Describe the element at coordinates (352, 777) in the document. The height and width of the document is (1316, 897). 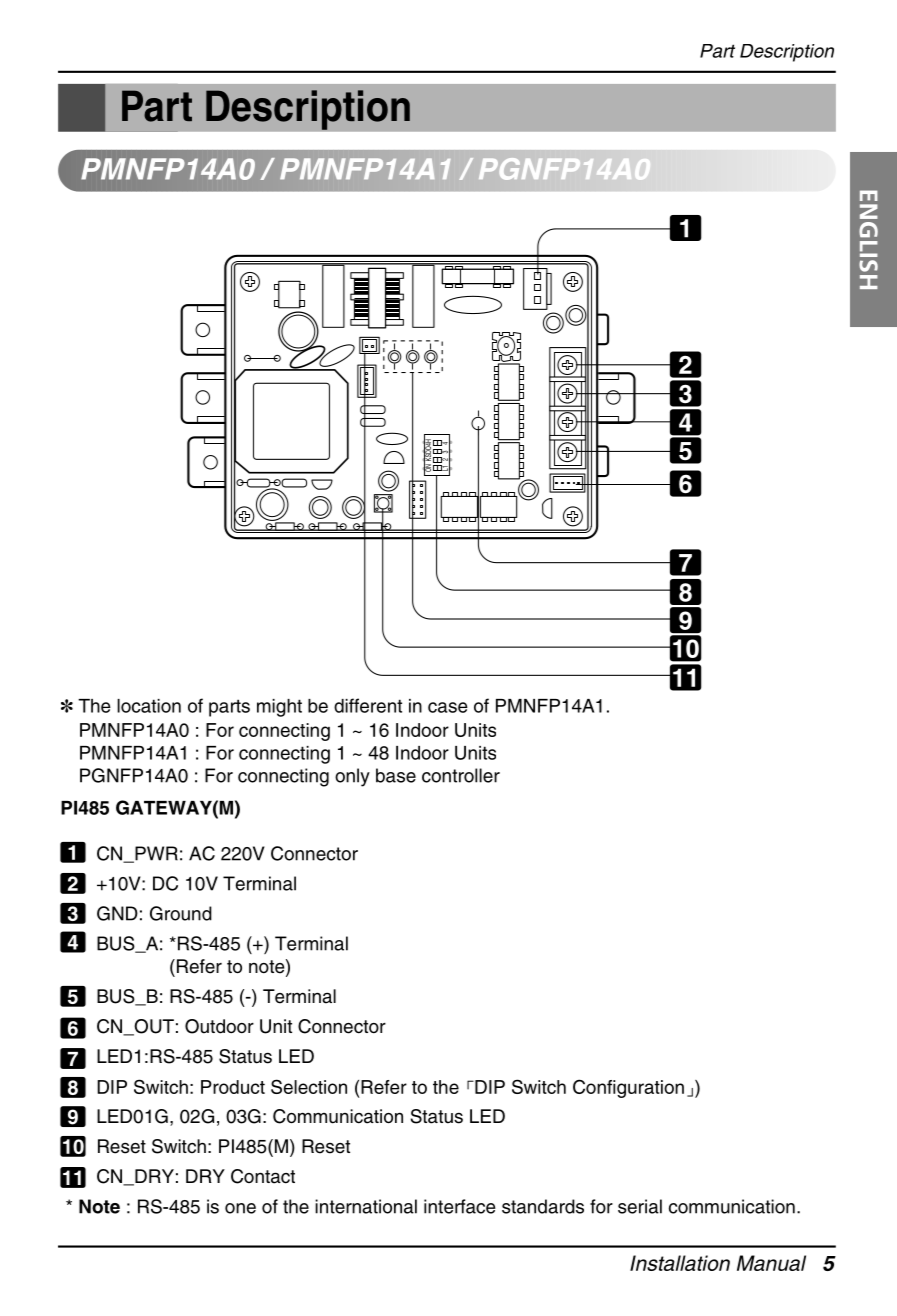
I see `only` at that location.
